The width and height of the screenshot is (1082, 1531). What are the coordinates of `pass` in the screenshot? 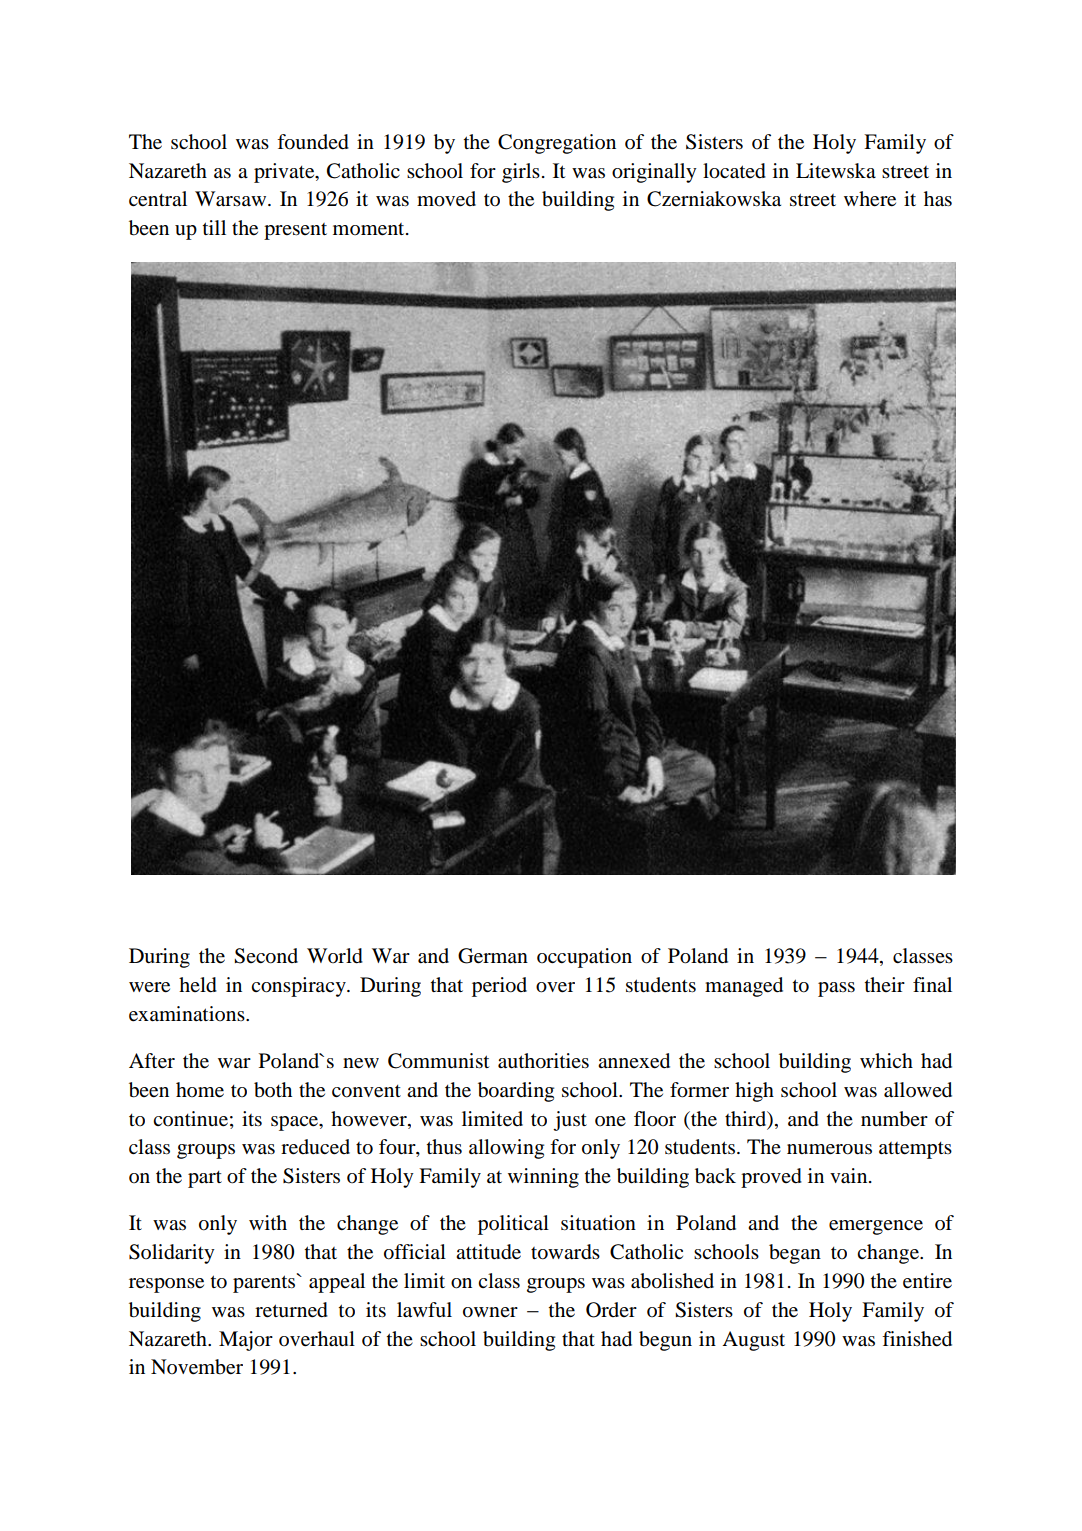 It's located at (836, 989).
